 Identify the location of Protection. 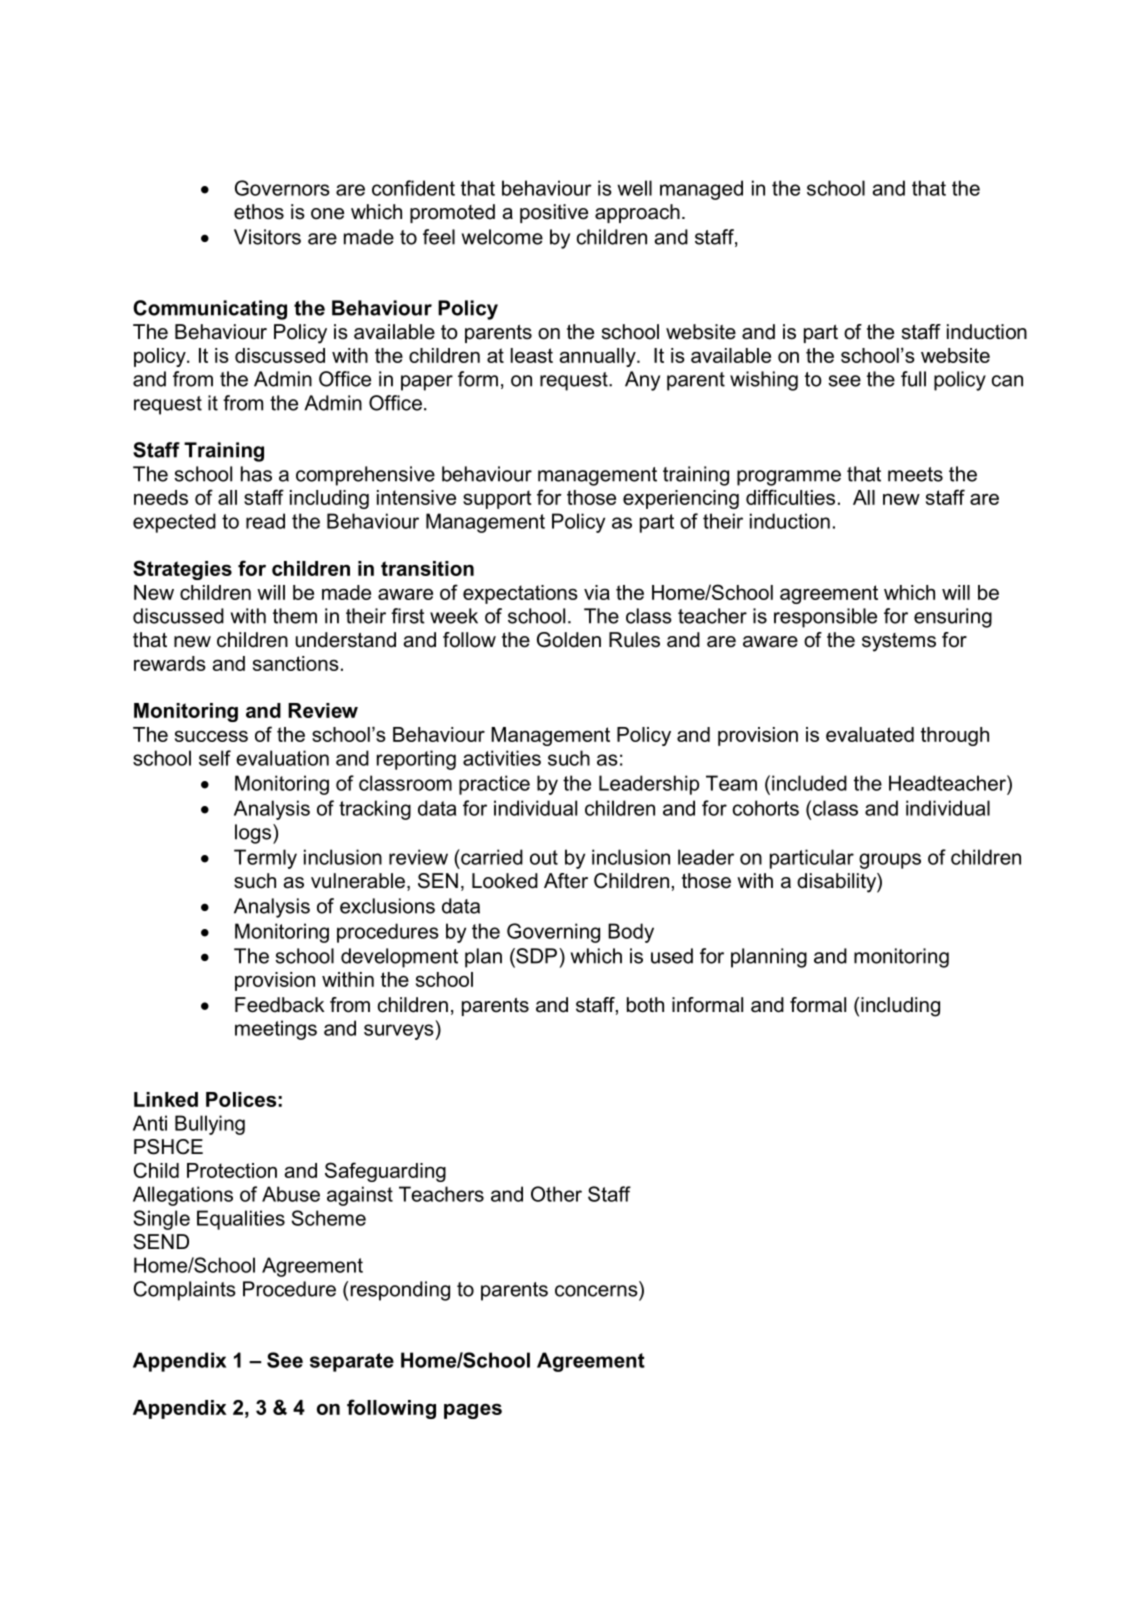
(232, 1170).
